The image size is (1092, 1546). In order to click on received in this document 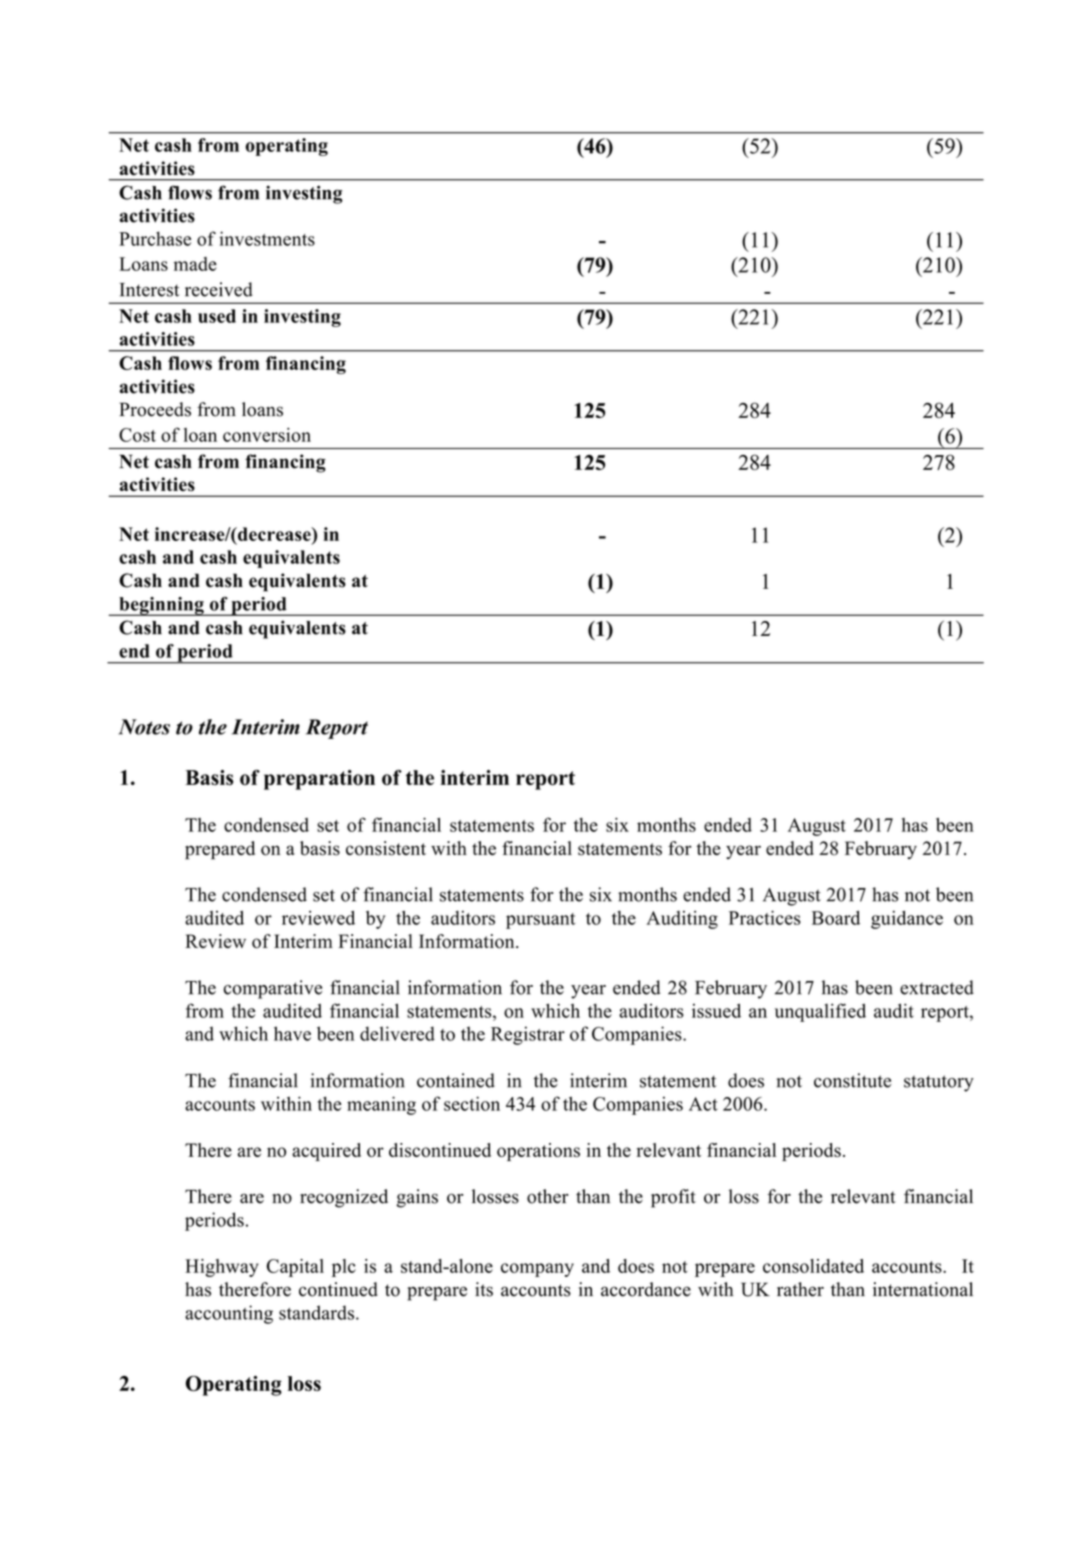, I will do `click(219, 289)`.
